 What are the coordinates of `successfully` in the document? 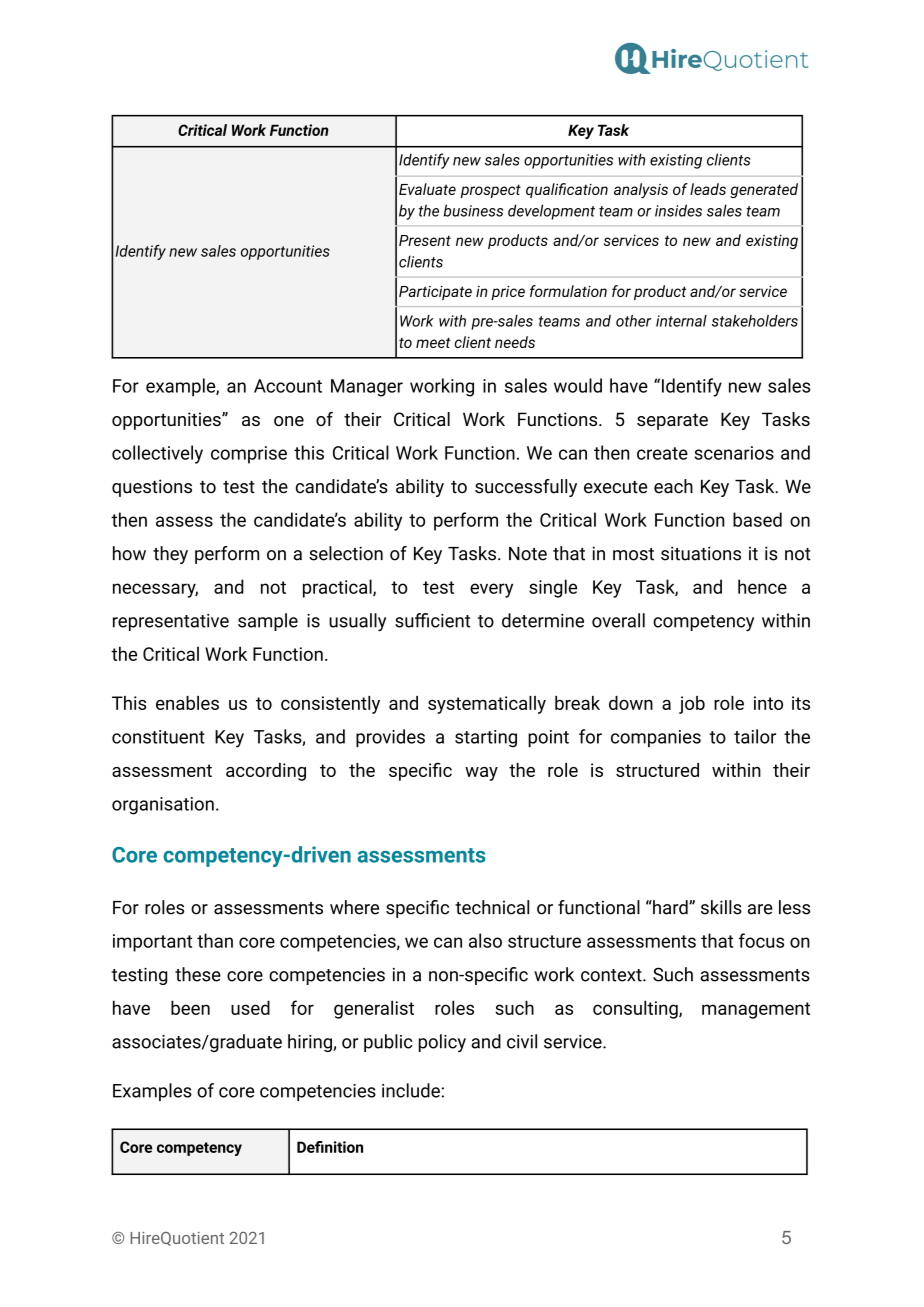 It's located at (526, 488).
